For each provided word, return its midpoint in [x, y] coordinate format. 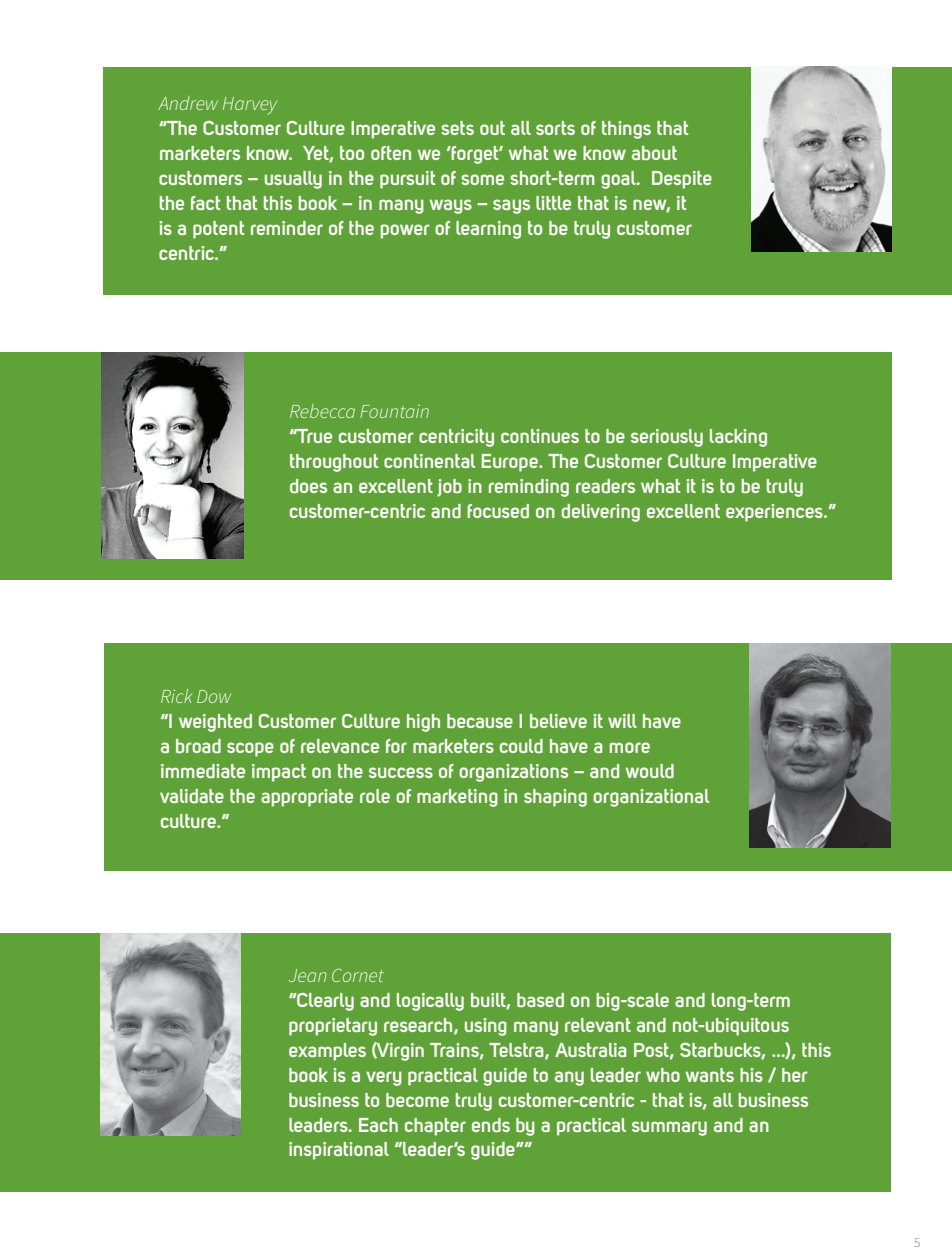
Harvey [250, 105]
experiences [775, 513]
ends [491, 1125]
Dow [214, 696]
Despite [682, 180]
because [480, 721]
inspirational [339, 1151]
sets [457, 128]
